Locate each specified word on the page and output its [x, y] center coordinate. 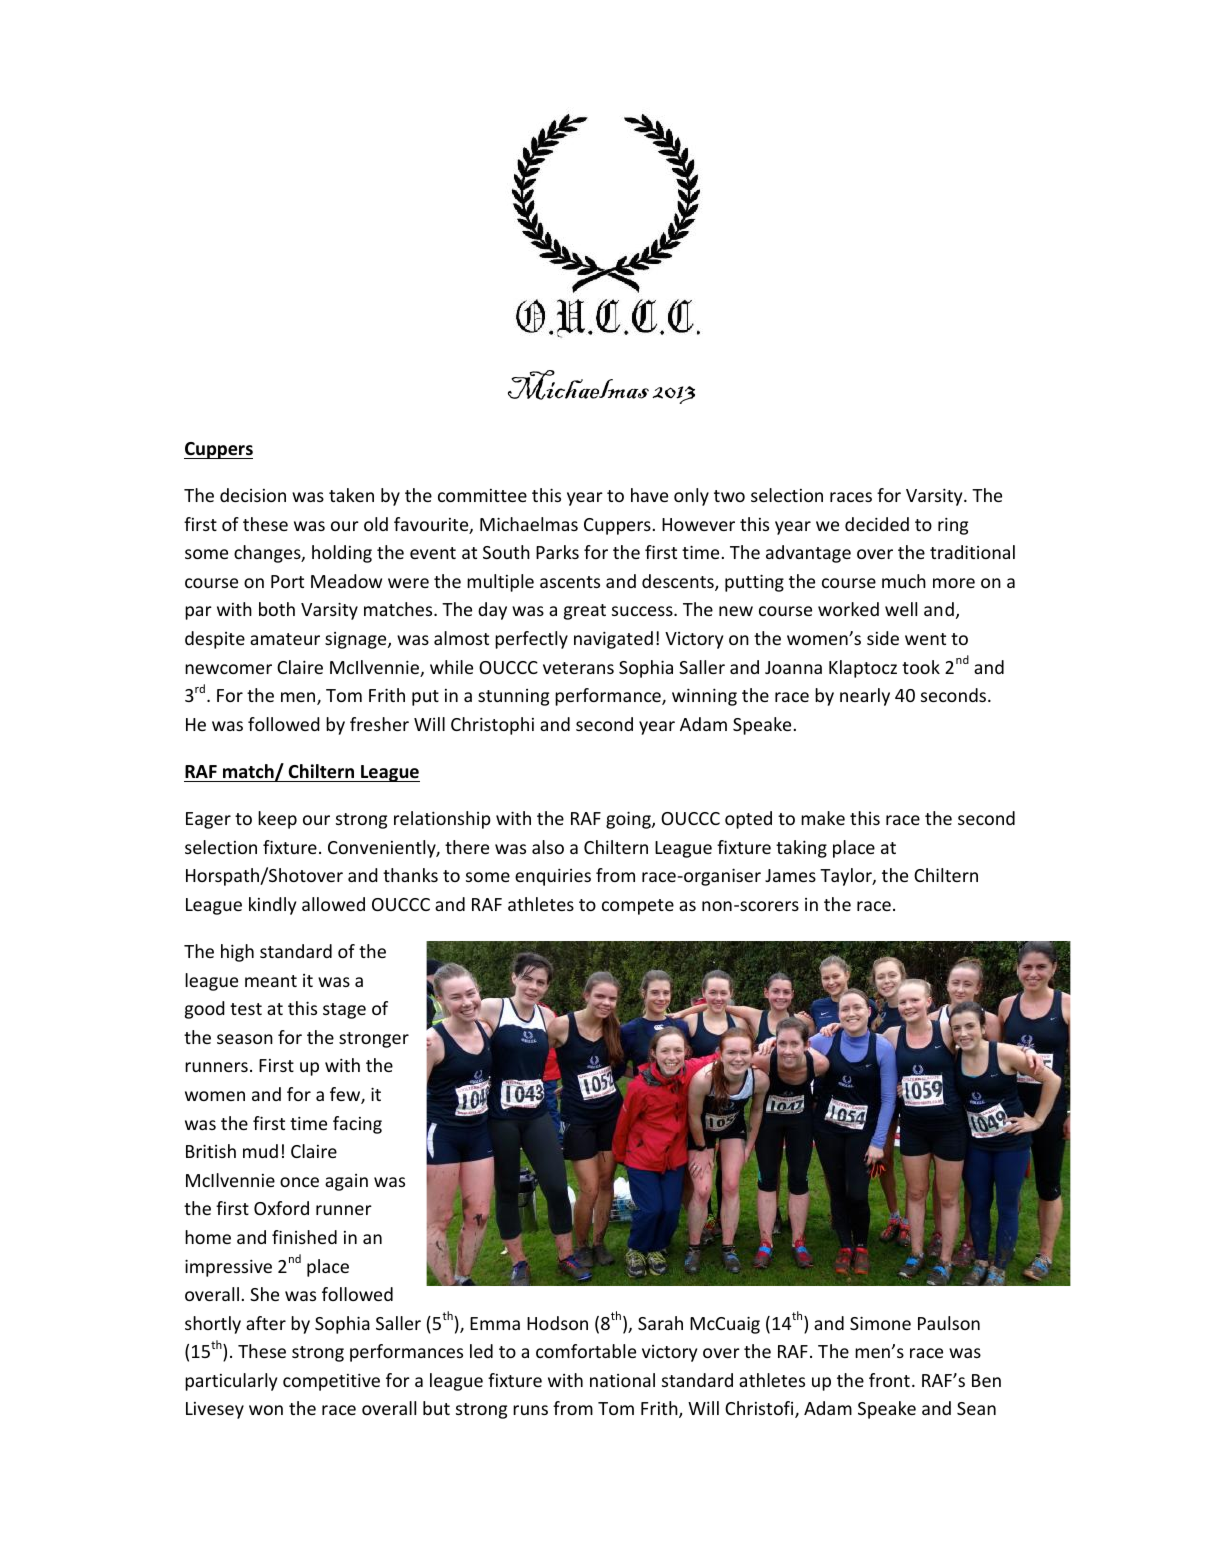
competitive [331, 1382]
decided [877, 524]
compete [638, 907]
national [622, 1380]
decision [253, 495]
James [790, 875]
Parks [557, 552]
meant [271, 981]
